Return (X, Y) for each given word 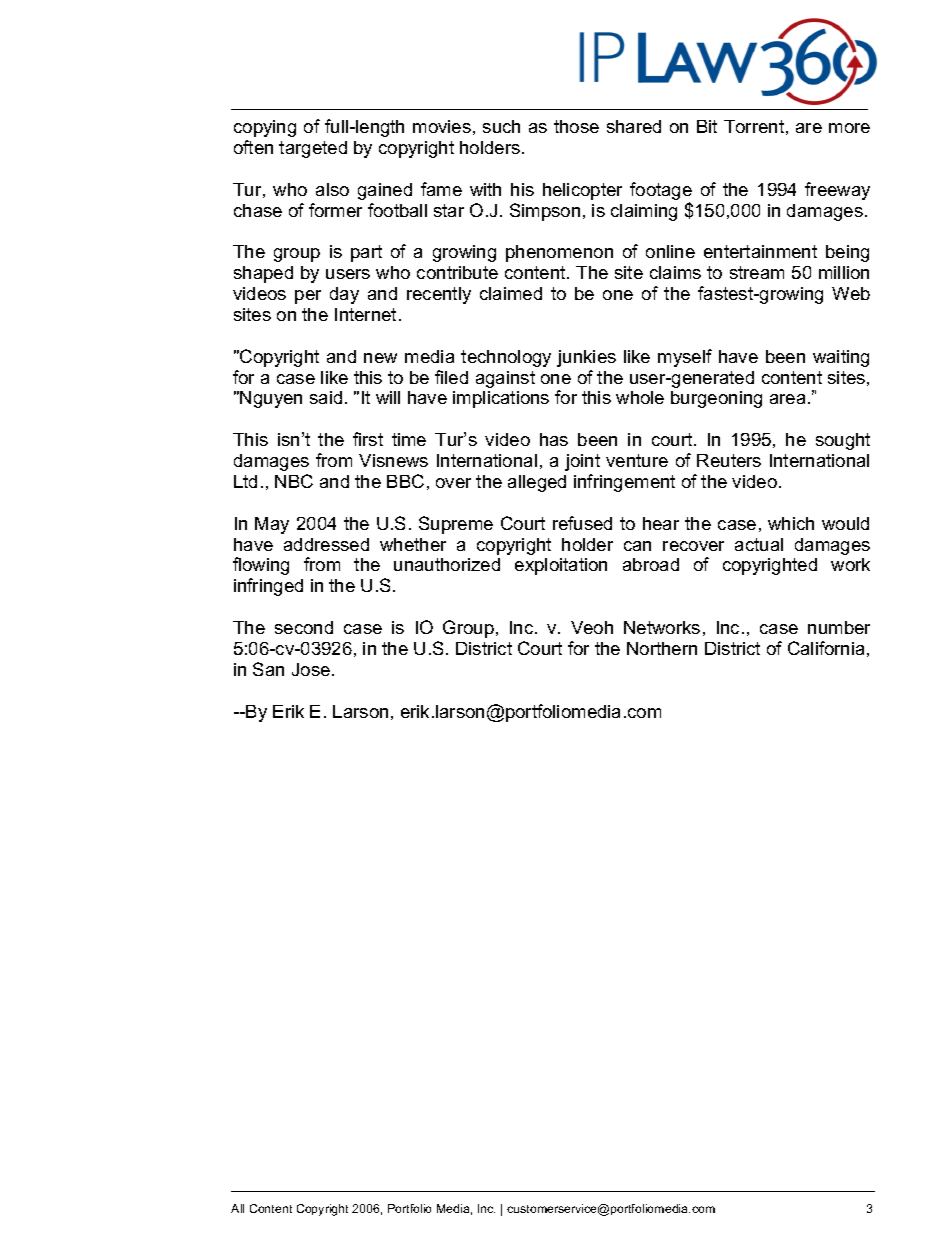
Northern (662, 648)
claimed (511, 293)
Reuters (729, 460)
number (839, 627)
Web (851, 293)
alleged (537, 483)
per (308, 297)
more (849, 128)
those (576, 126)
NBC (294, 481)
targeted (313, 149)
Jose (311, 669)
